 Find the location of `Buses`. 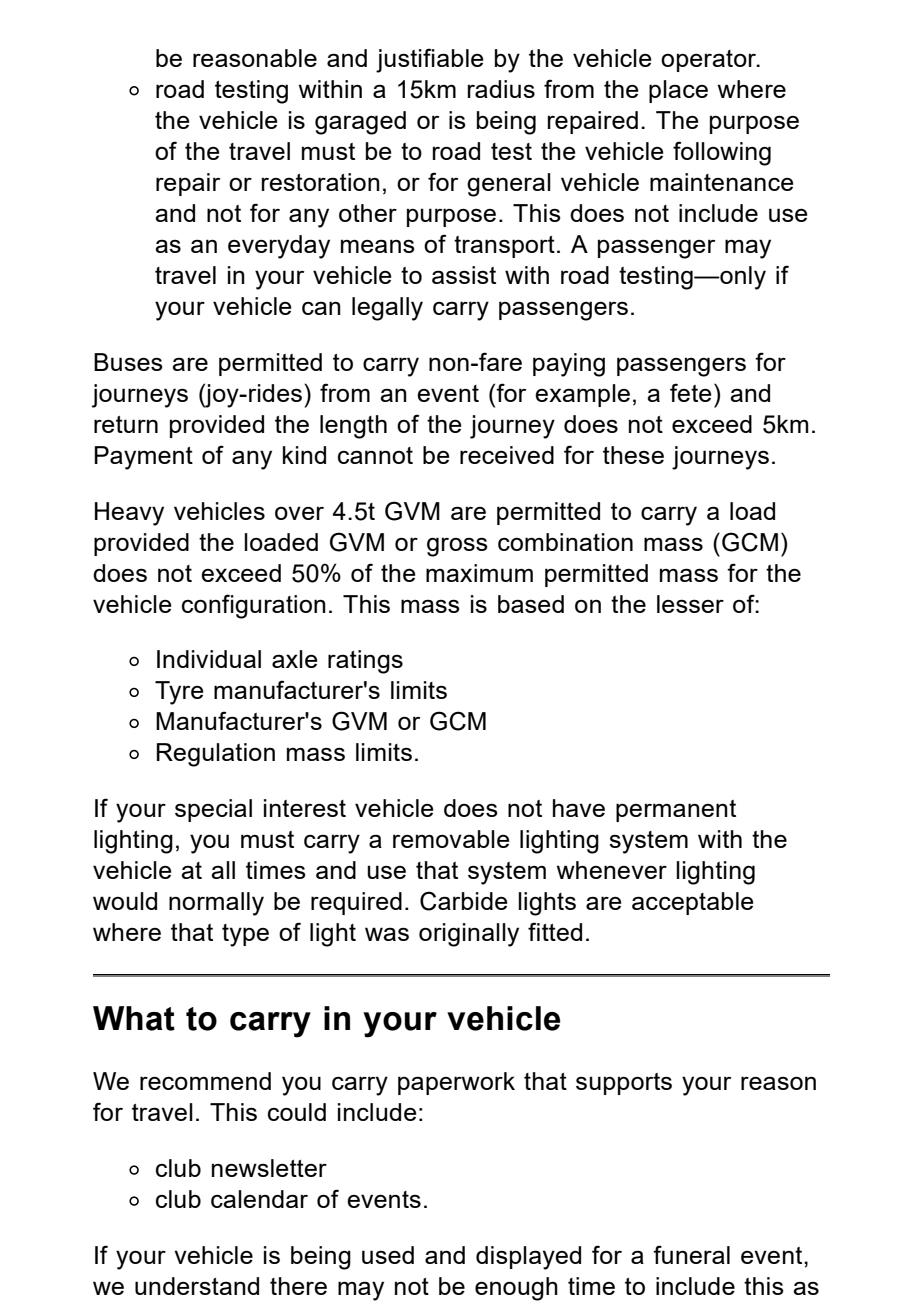

Buses is located at coordinates (128, 362).
